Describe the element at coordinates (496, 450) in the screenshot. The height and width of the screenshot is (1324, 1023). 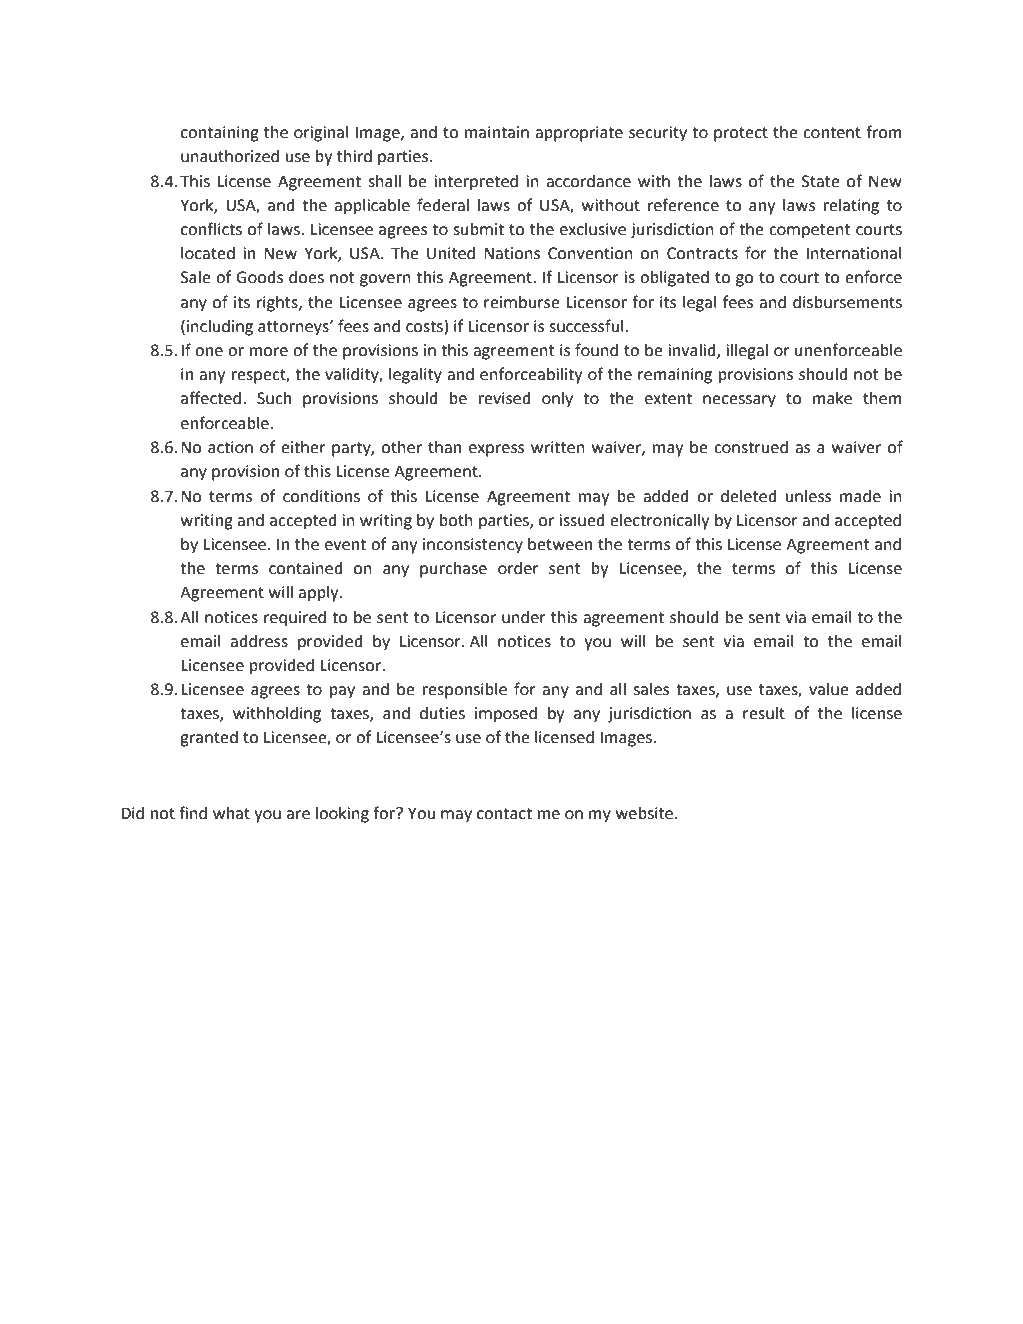
I see `express` at that location.
